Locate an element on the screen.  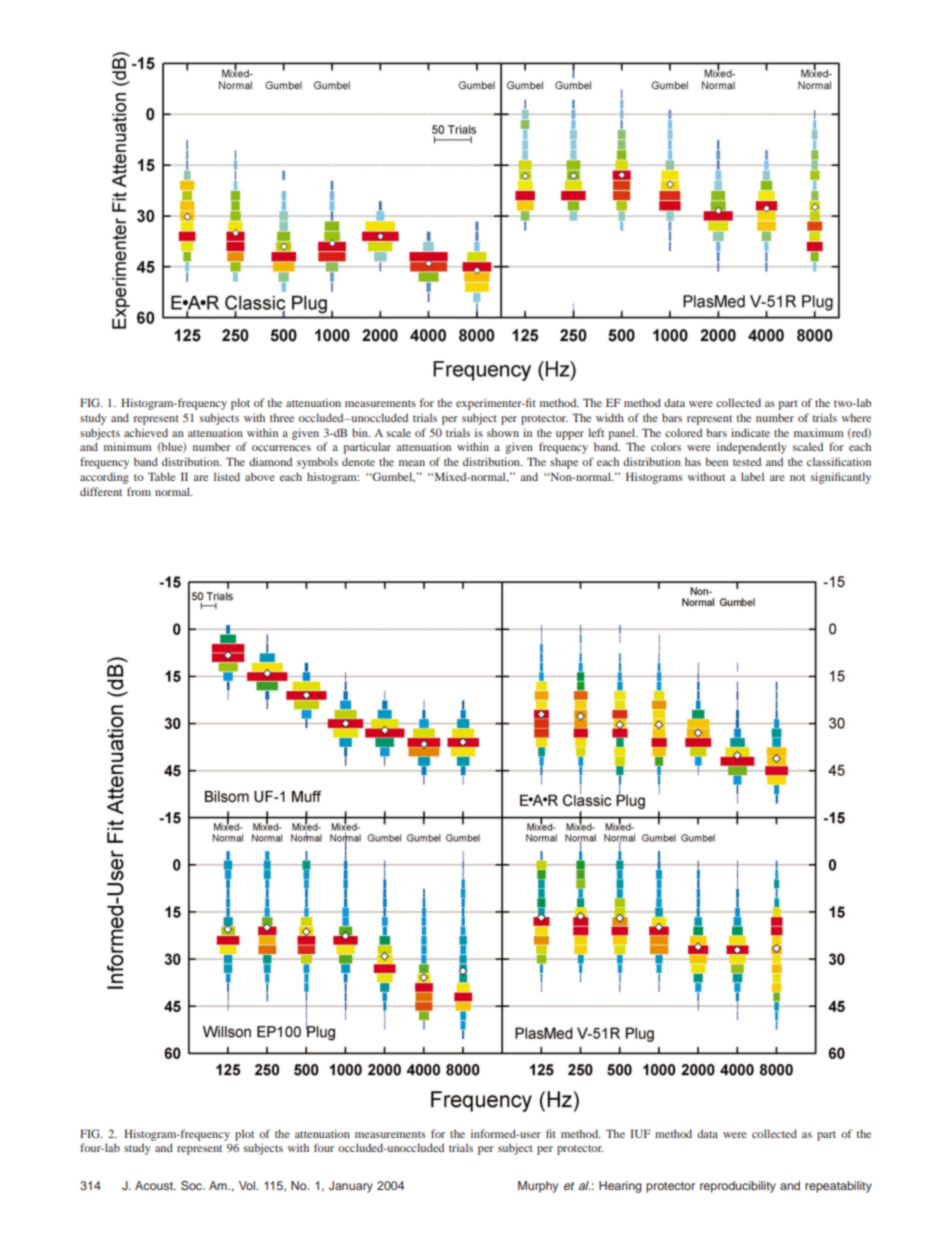
reproducibility is located at coordinates (738, 1187).
